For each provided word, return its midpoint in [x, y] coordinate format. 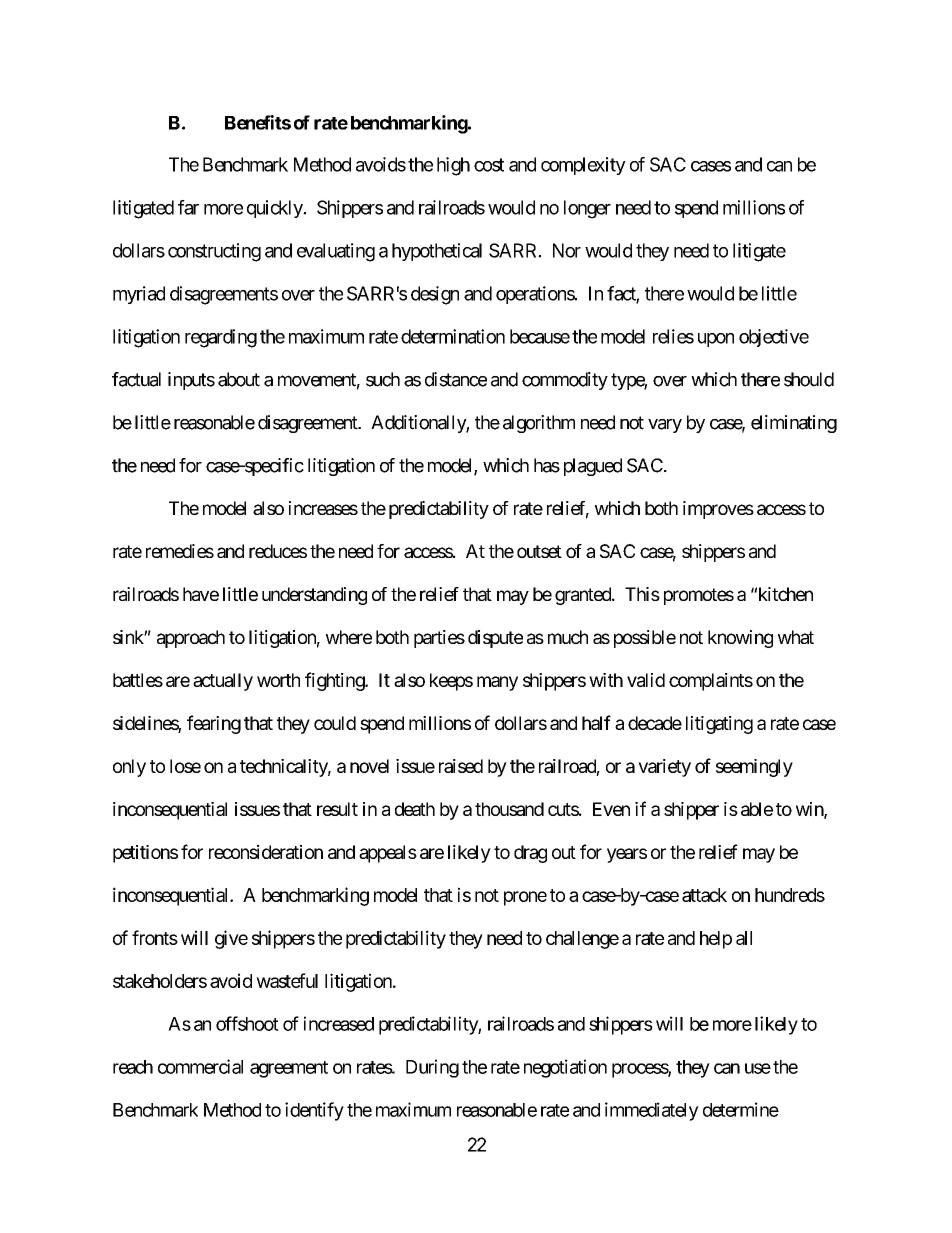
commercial [200, 1066]
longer [587, 209]
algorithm [539, 424]
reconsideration [266, 852]
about [239, 379]
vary [665, 426]
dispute [495, 639]
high [453, 166]
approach [191, 639]
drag [530, 854]
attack [704, 895]
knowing [740, 639]
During [432, 1068]
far [188, 207]
